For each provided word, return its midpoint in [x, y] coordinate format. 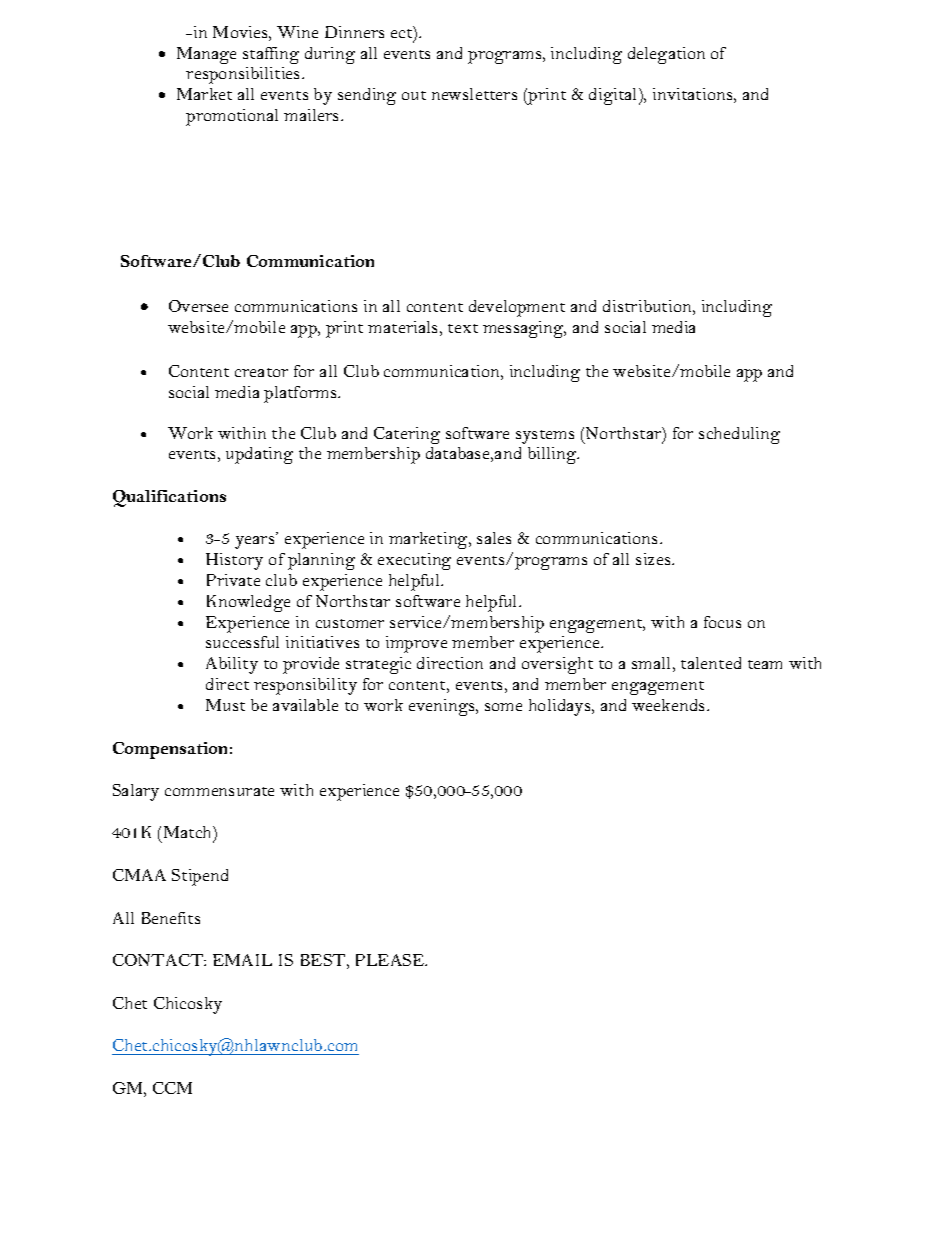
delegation [666, 55]
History [234, 561]
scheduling [739, 435]
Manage [206, 55]
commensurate [219, 791]
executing [414, 561]
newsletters [474, 94]
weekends [670, 705]
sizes [654, 559]
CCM [172, 1088]
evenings [443, 707]
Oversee [198, 306]
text [463, 328]
